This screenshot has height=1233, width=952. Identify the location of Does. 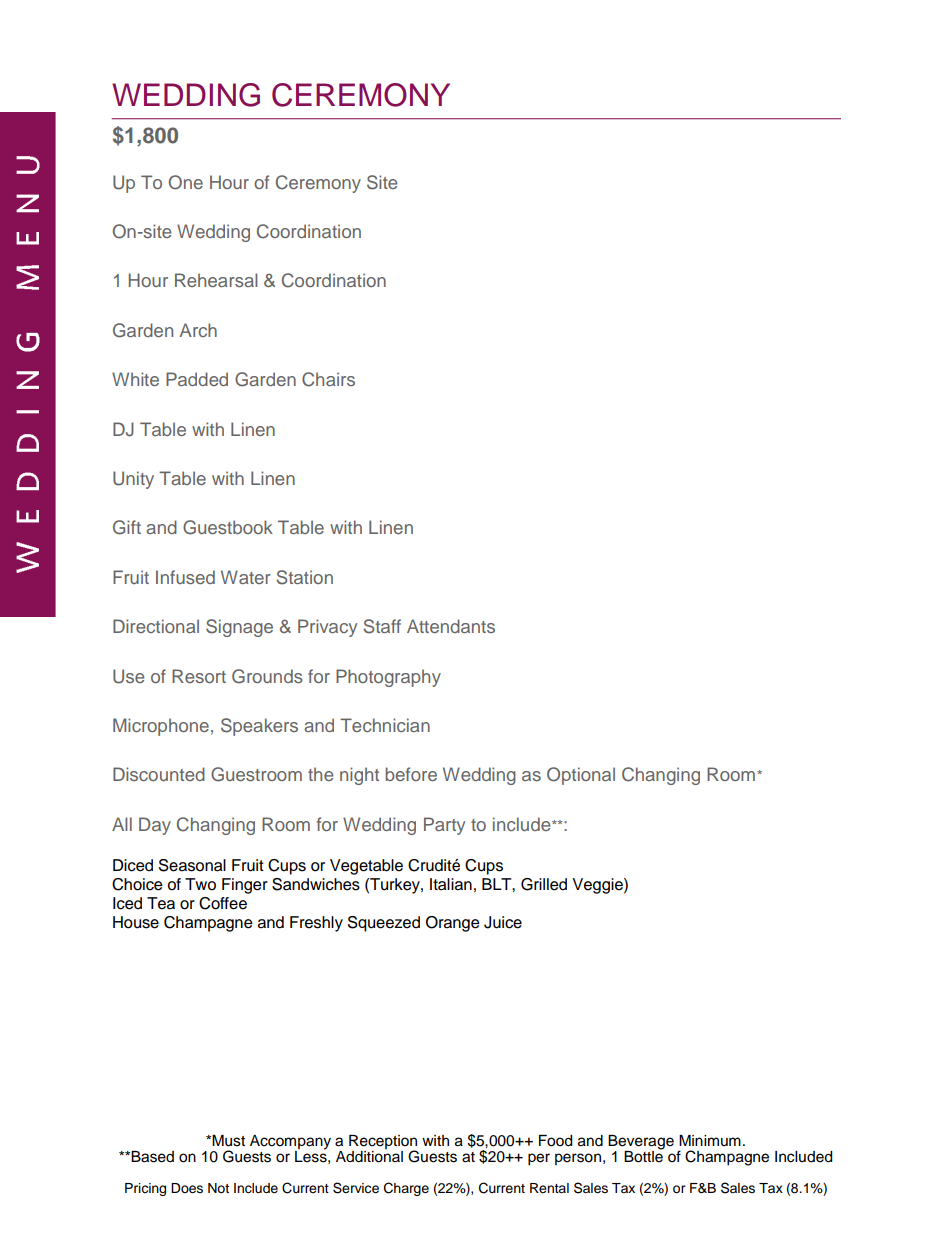
(187, 1188).
